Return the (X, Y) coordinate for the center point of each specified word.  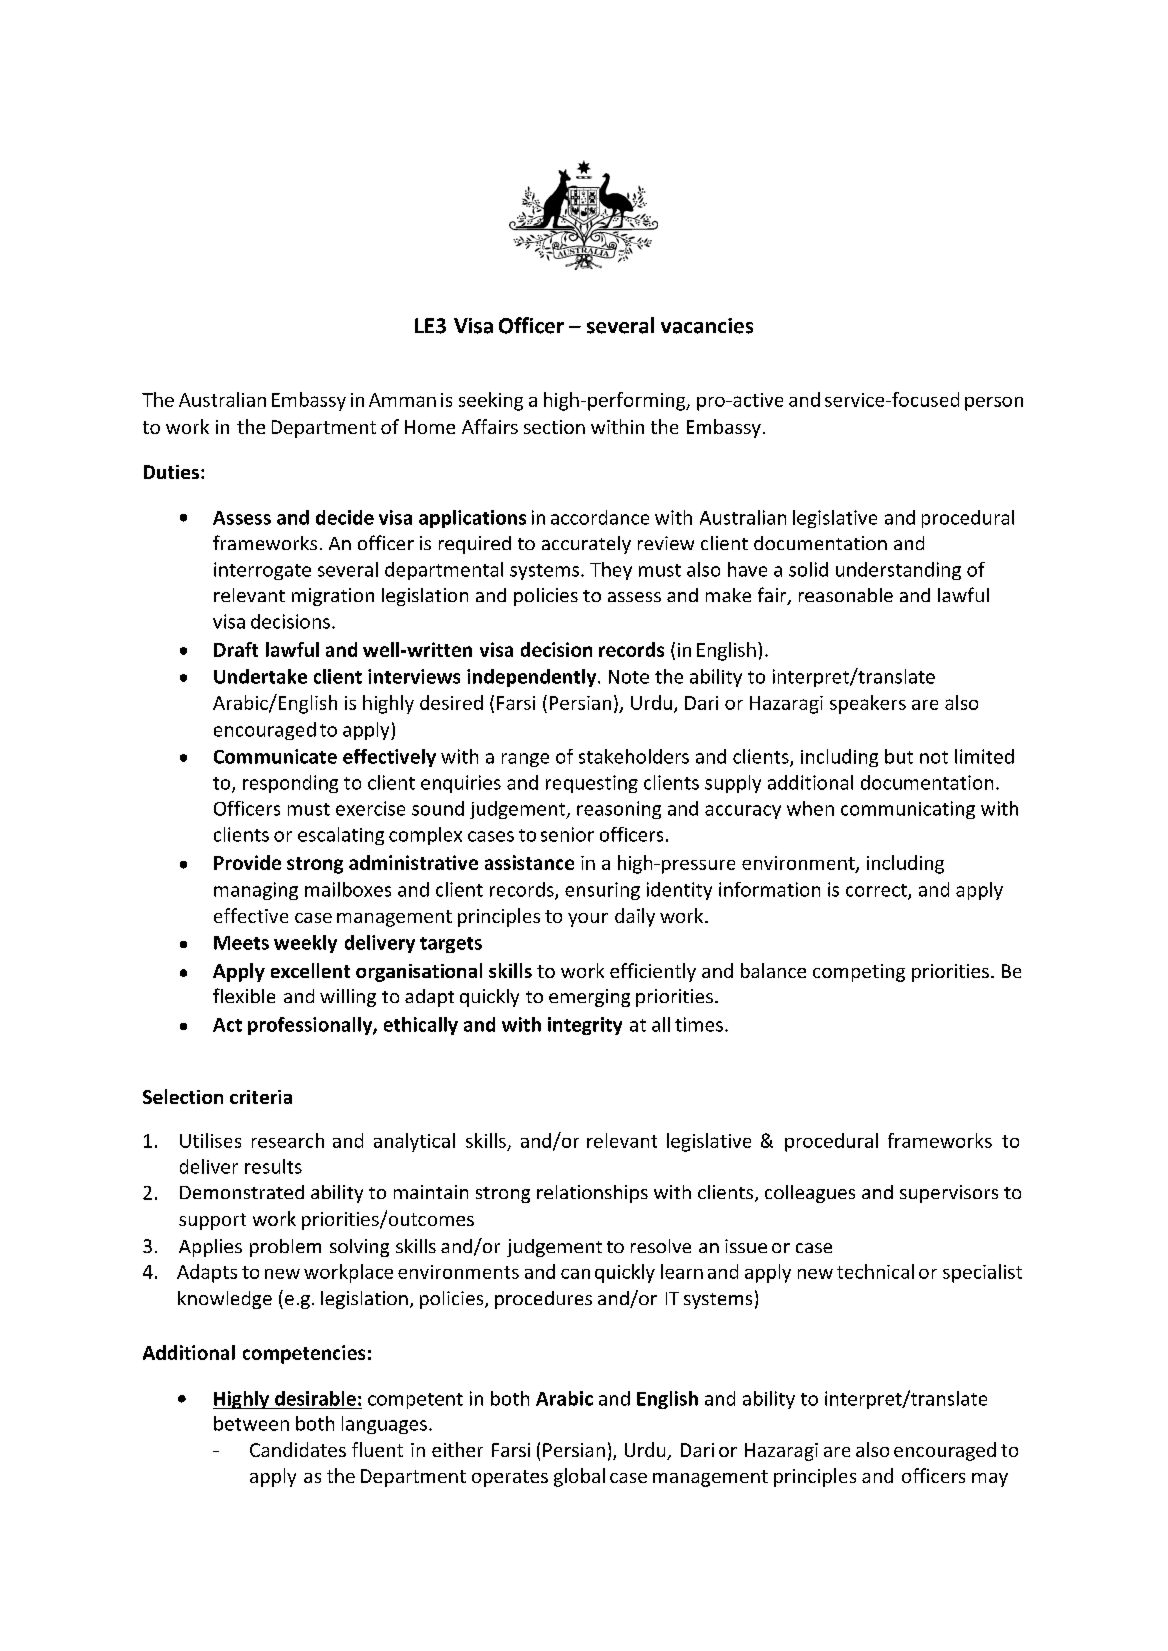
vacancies (707, 326)
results (273, 1166)
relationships (592, 1194)
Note (629, 677)
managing (256, 891)
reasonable (846, 595)
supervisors (949, 1194)
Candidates (298, 1449)
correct (877, 891)
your (588, 920)
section (554, 427)
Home (430, 427)
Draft (236, 649)
